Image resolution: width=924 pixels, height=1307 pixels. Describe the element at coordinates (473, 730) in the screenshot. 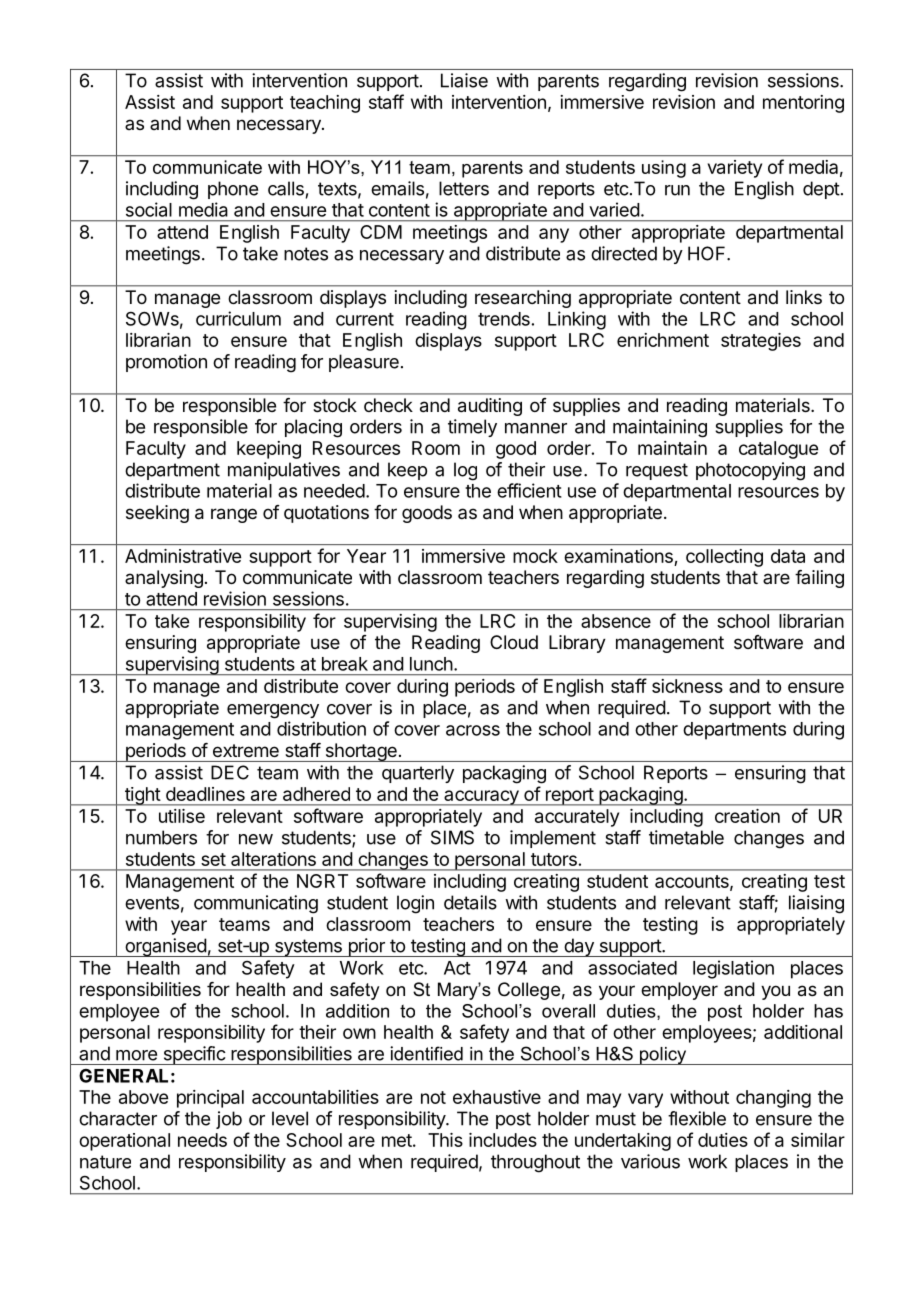

I see `across` at that location.
